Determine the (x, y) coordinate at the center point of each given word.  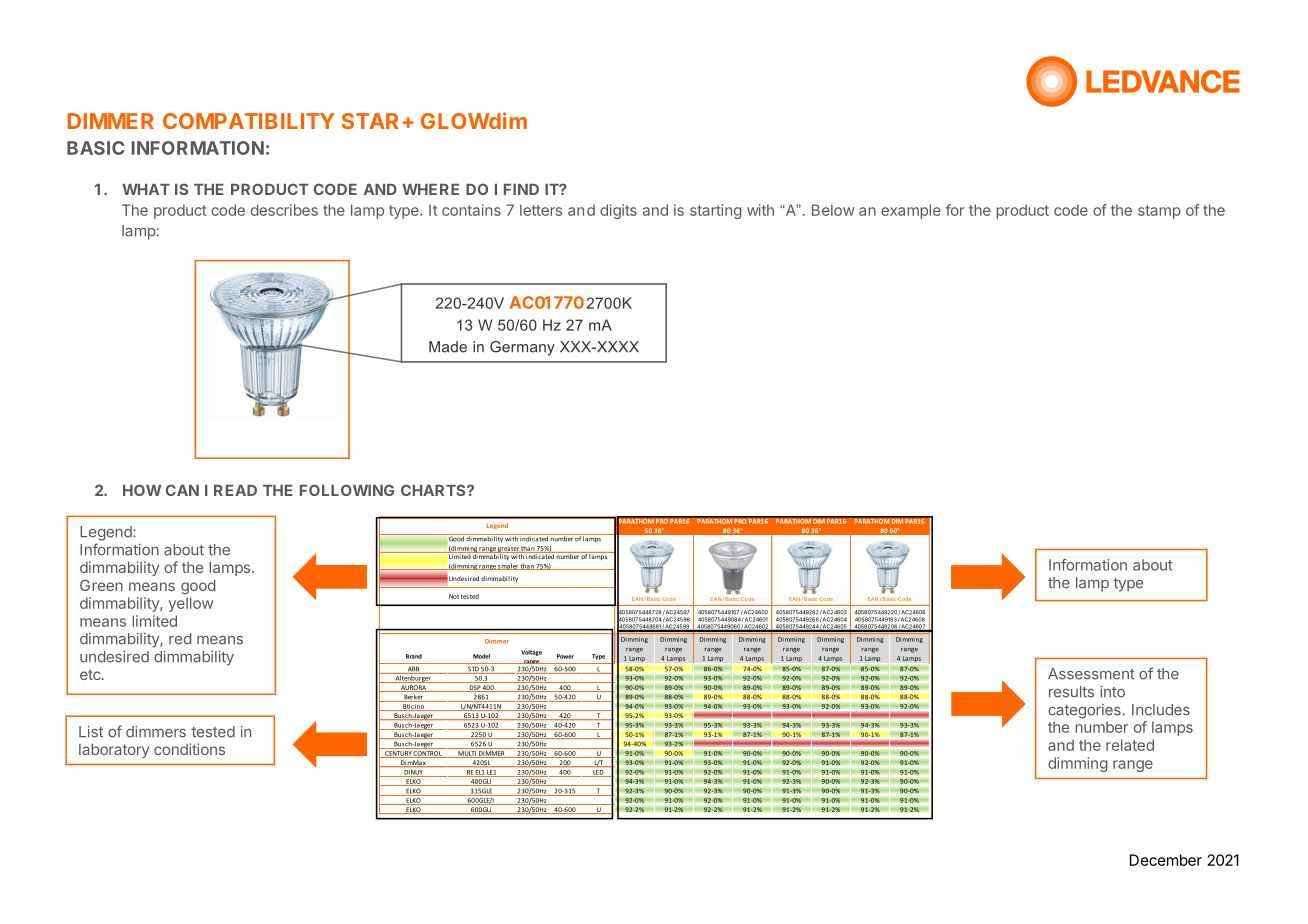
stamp (1159, 212)
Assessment (1091, 674)
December (1166, 860)
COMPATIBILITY (249, 121)
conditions (189, 749)
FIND (521, 189)
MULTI (467, 754)
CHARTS (434, 490)
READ (235, 490)
